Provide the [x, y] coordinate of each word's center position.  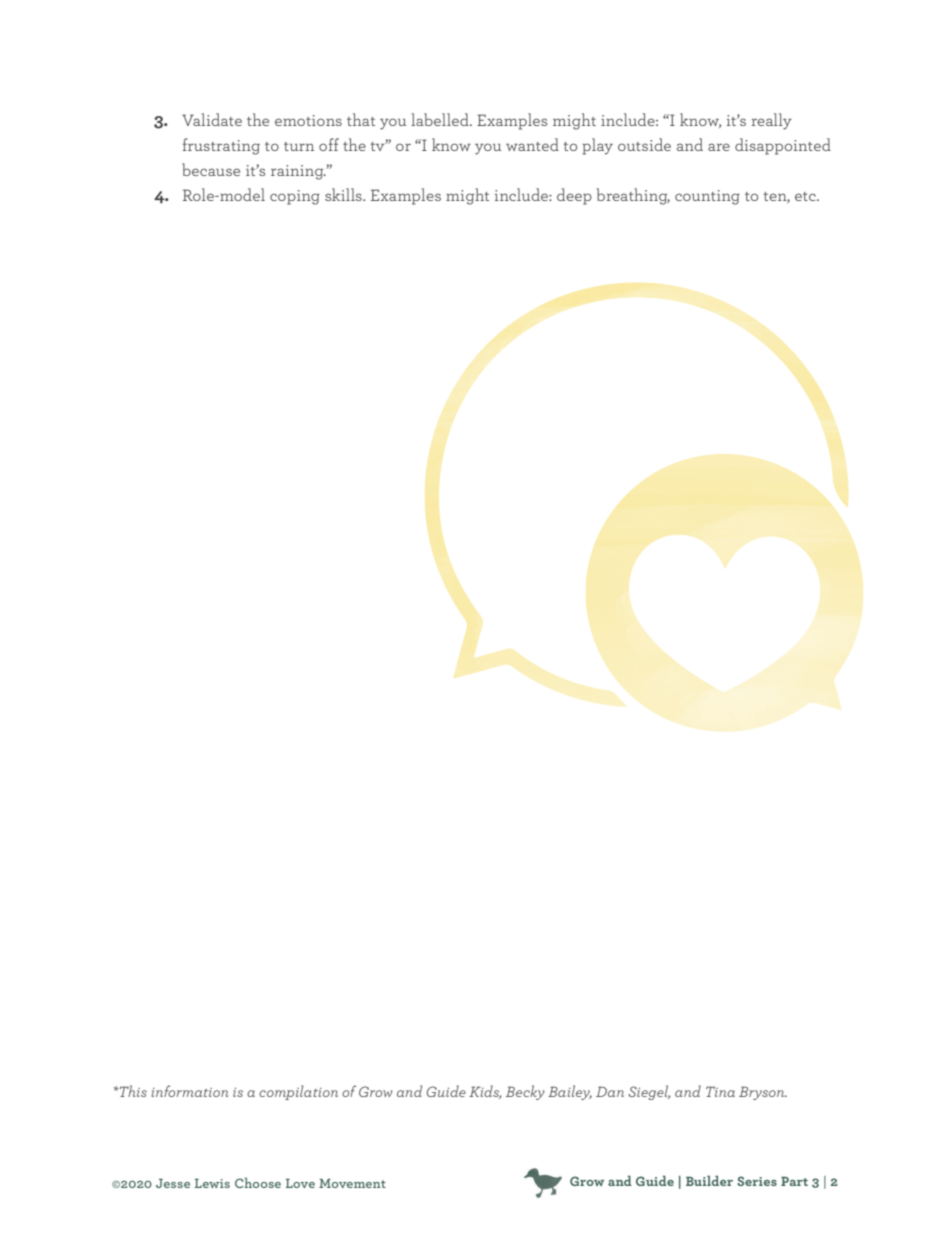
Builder [709, 1180]
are [719, 147]
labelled [441, 119]
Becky [525, 1092]
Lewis [212, 1183]
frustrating [221, 146]
